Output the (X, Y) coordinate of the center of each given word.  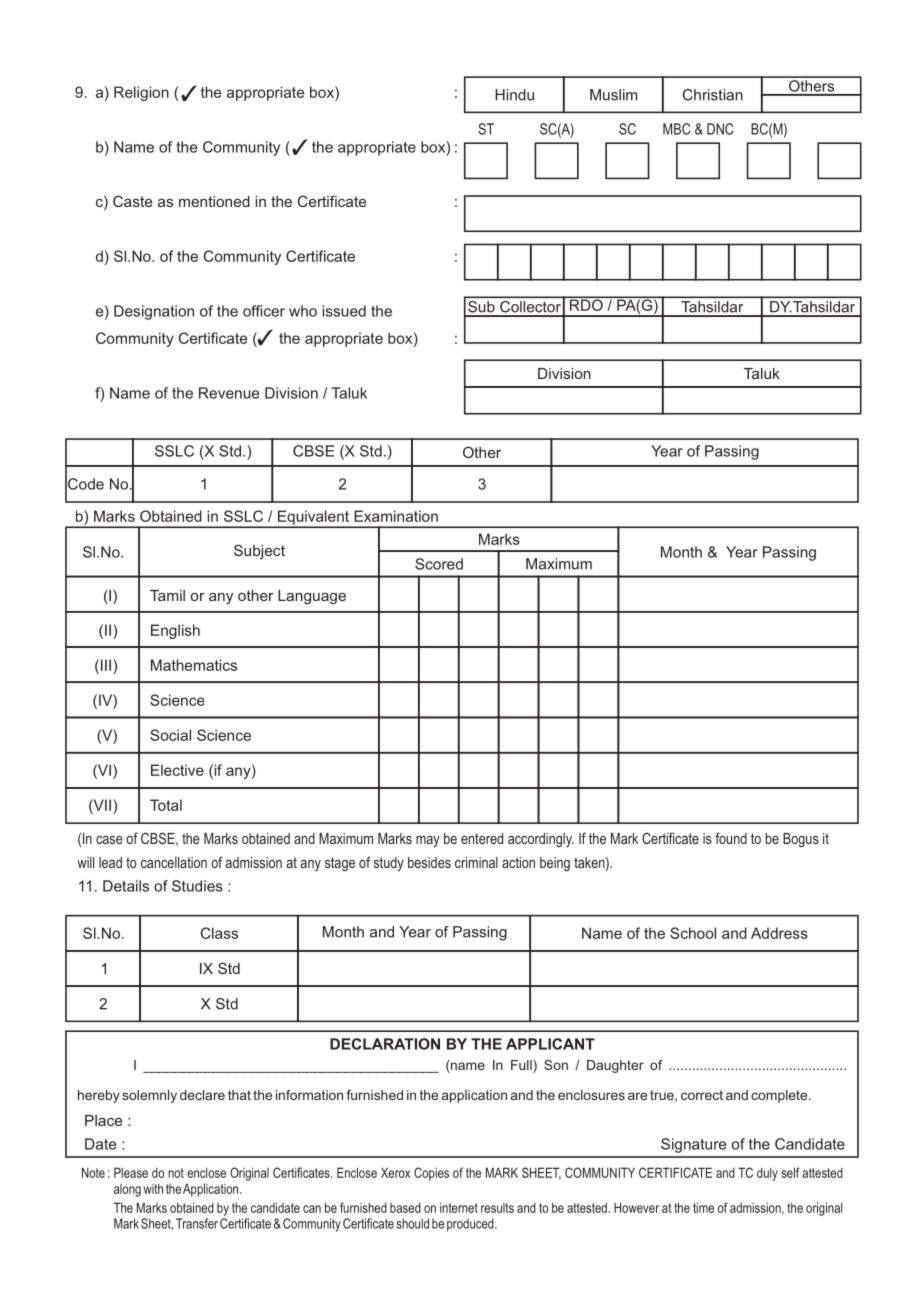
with (153, 1189)
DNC (720, 129)
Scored (439, 564)
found (731, 838)
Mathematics (194, 665)
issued (344, 311)
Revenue (229, 393)
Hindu (514, 95)
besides (429, 862)
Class (219, 933)
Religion (141, 93)
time (703, 1208)
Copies (431, 1174)
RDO (586, 304)
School (693, 933)
